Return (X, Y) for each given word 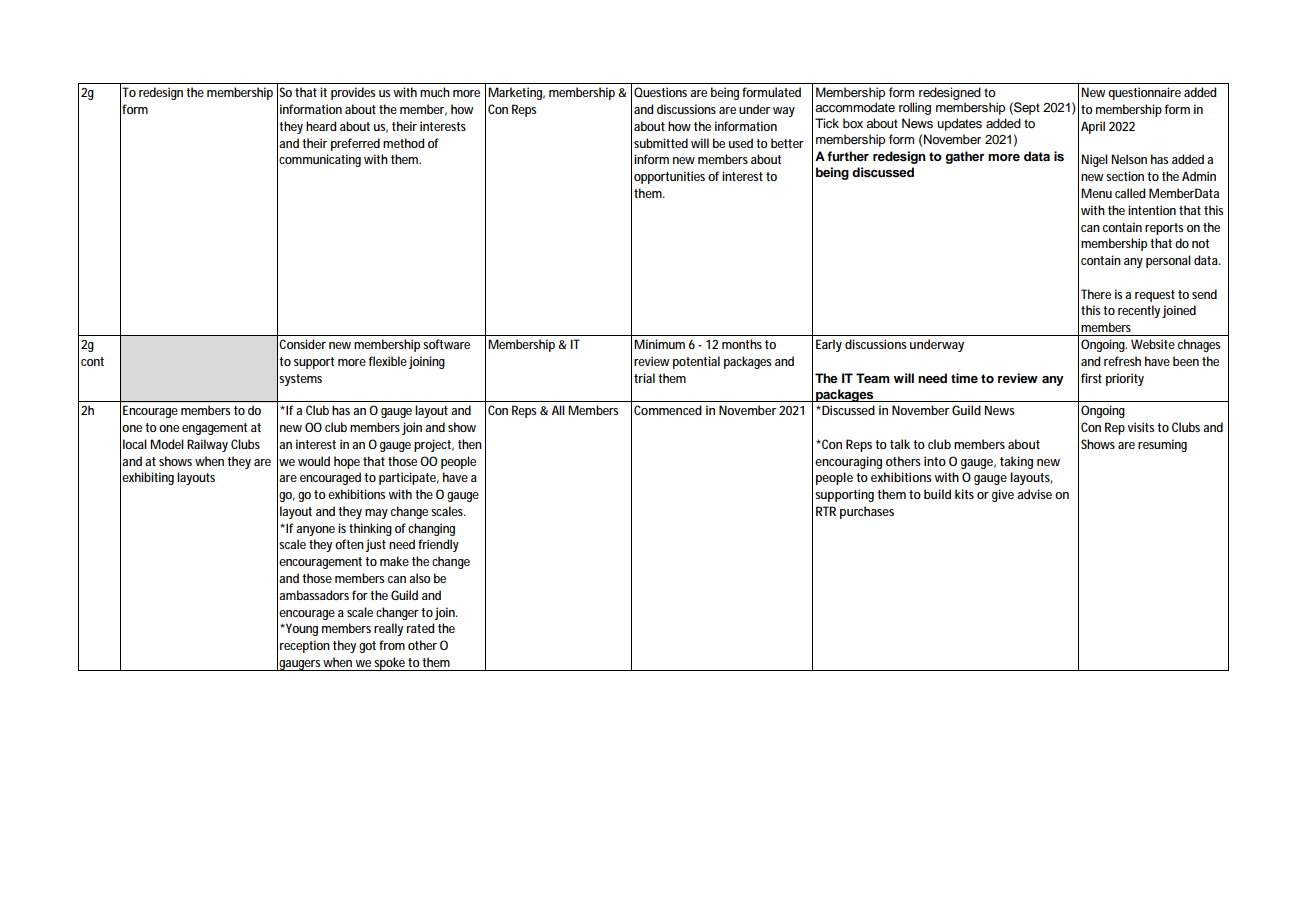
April (1093, 127)
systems (300, 380)
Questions (660, 92)
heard (321, 126)
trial (644, 378)
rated (421, 628)
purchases (867, 512)
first (1091, 378)
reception (305, 646)
